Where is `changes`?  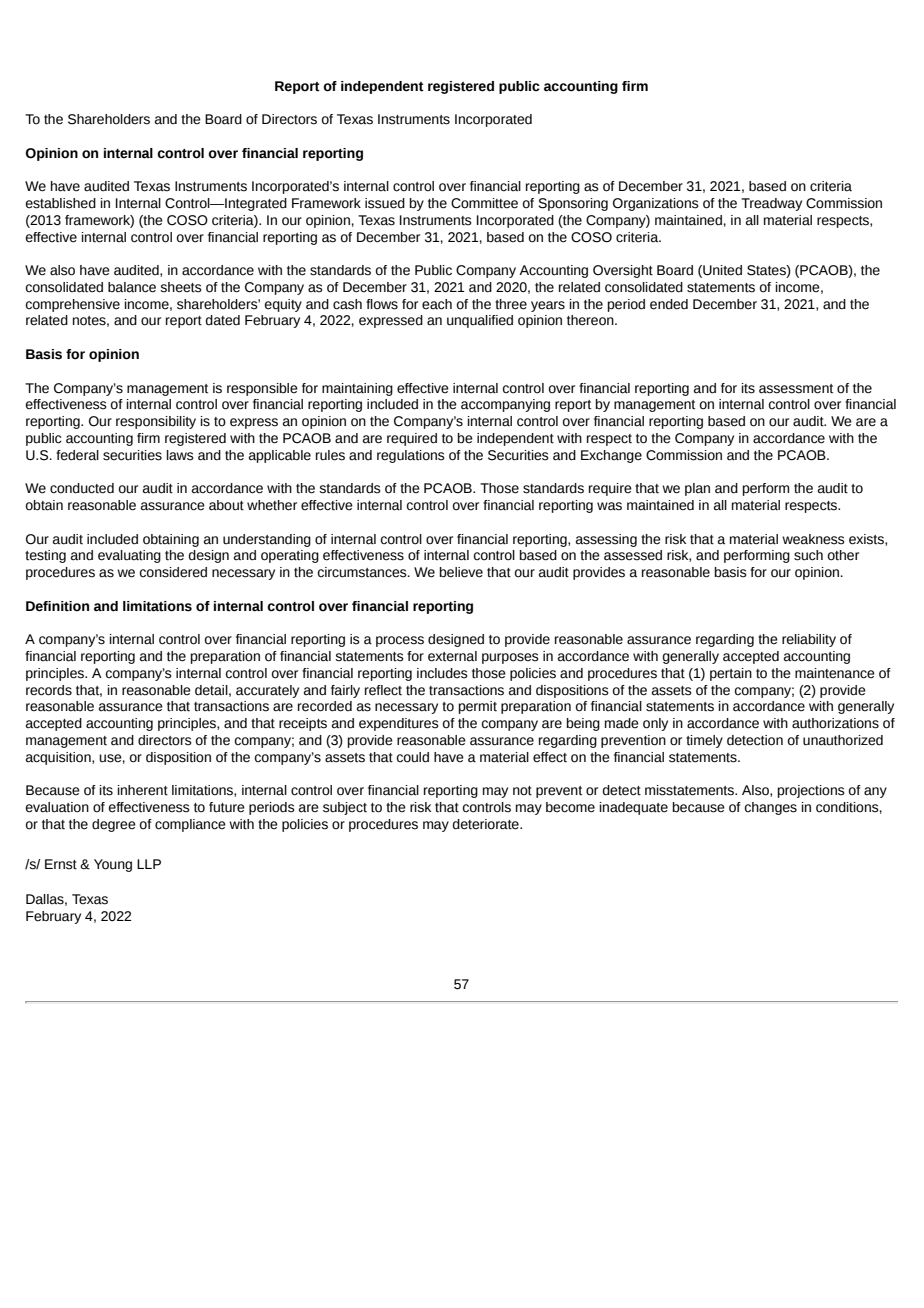 changes is located at coordinates (771, 808).
